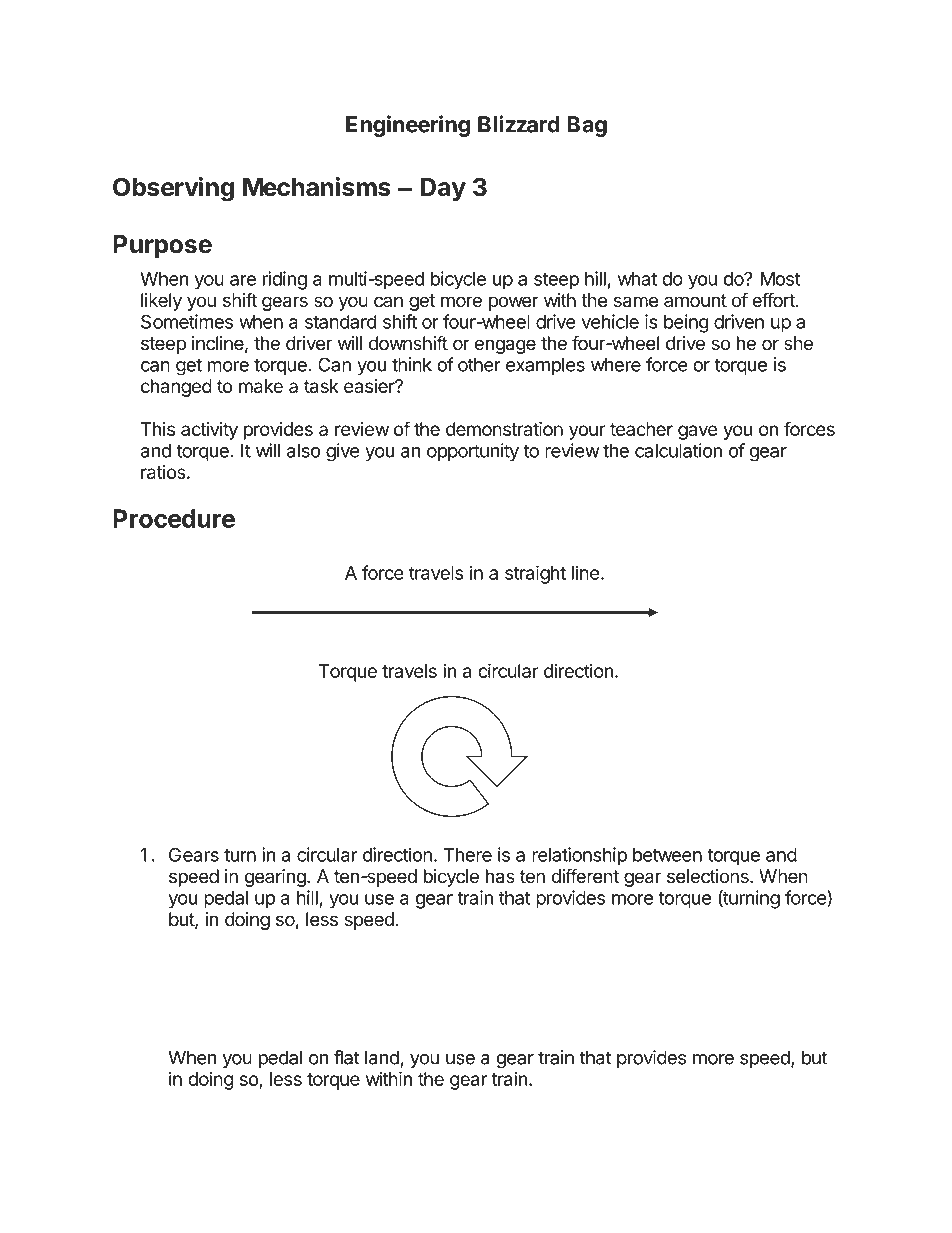 The width and height of the screenshot is (952, 1233). What do you see at coordinates (678, 450) in the screenshot?
I see `calculation` at bounding box center [678, 450].
